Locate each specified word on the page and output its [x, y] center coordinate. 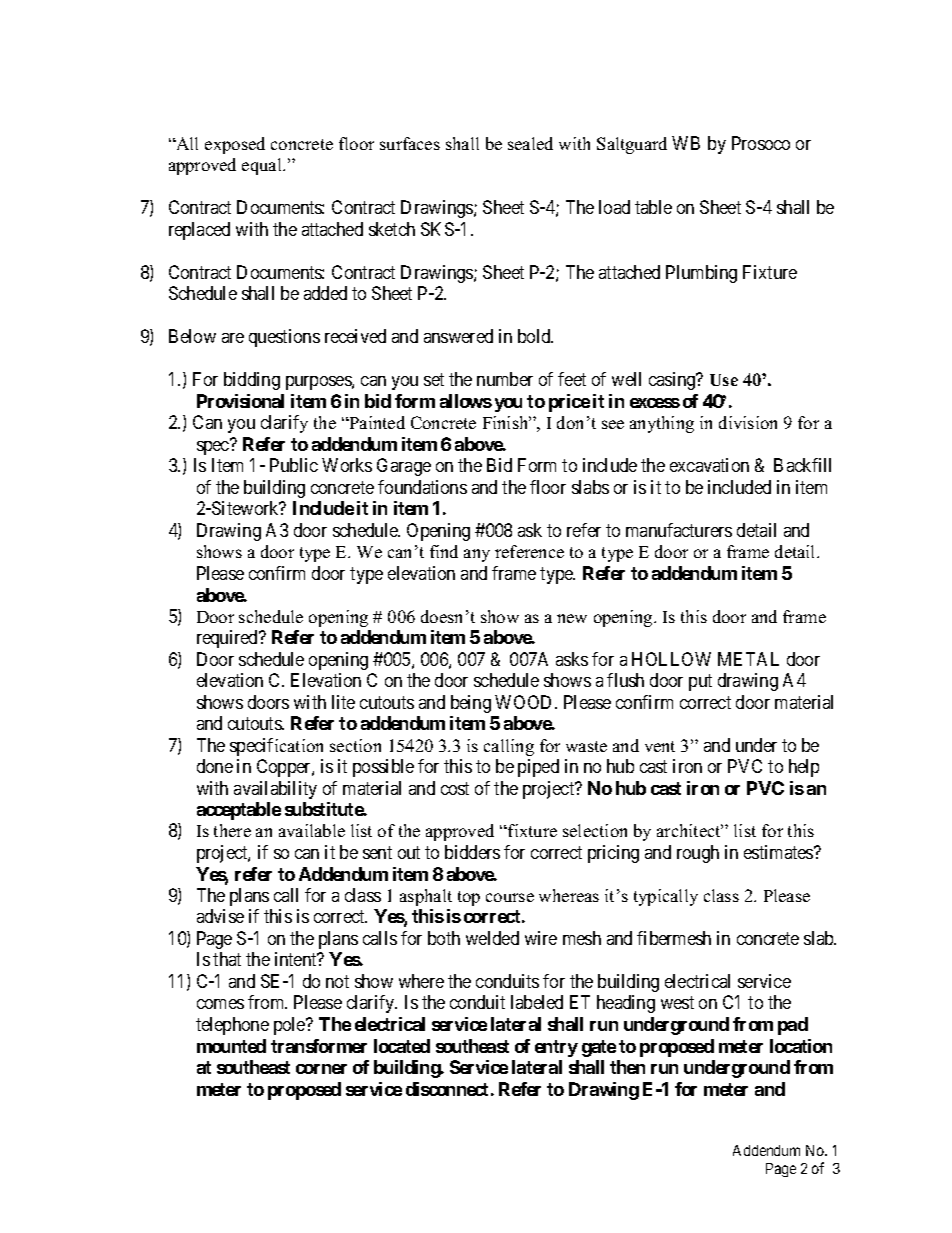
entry [556, 1048]
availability [275, 790]
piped [538, 768]
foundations [422, 487]
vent [660, 746]
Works [347, 465]
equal [263, 166]
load [614, 207]
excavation [709, 465]
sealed [530, 143]
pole [290, 1026]
